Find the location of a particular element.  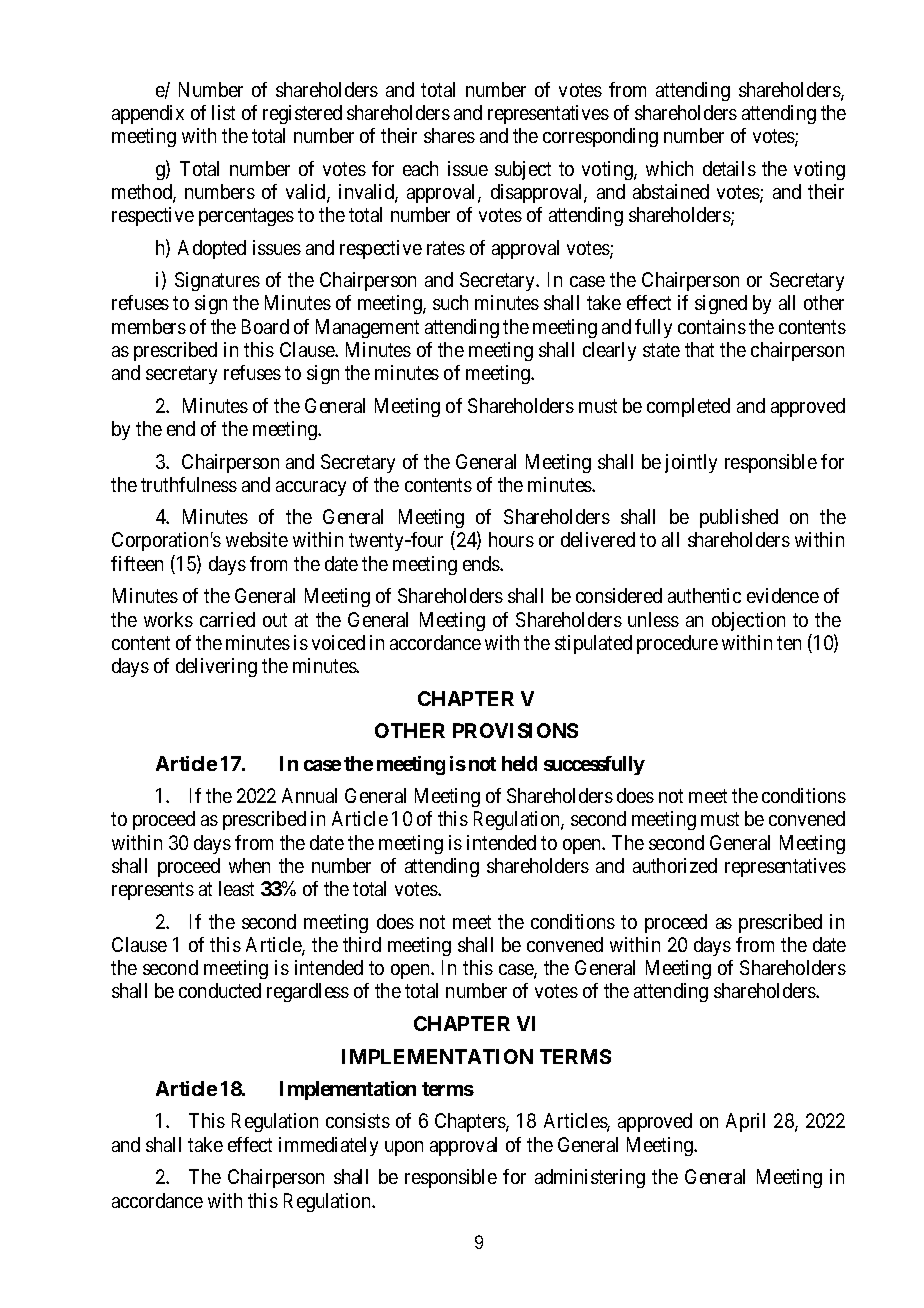

procedure is located at coordinates (677, 644).
